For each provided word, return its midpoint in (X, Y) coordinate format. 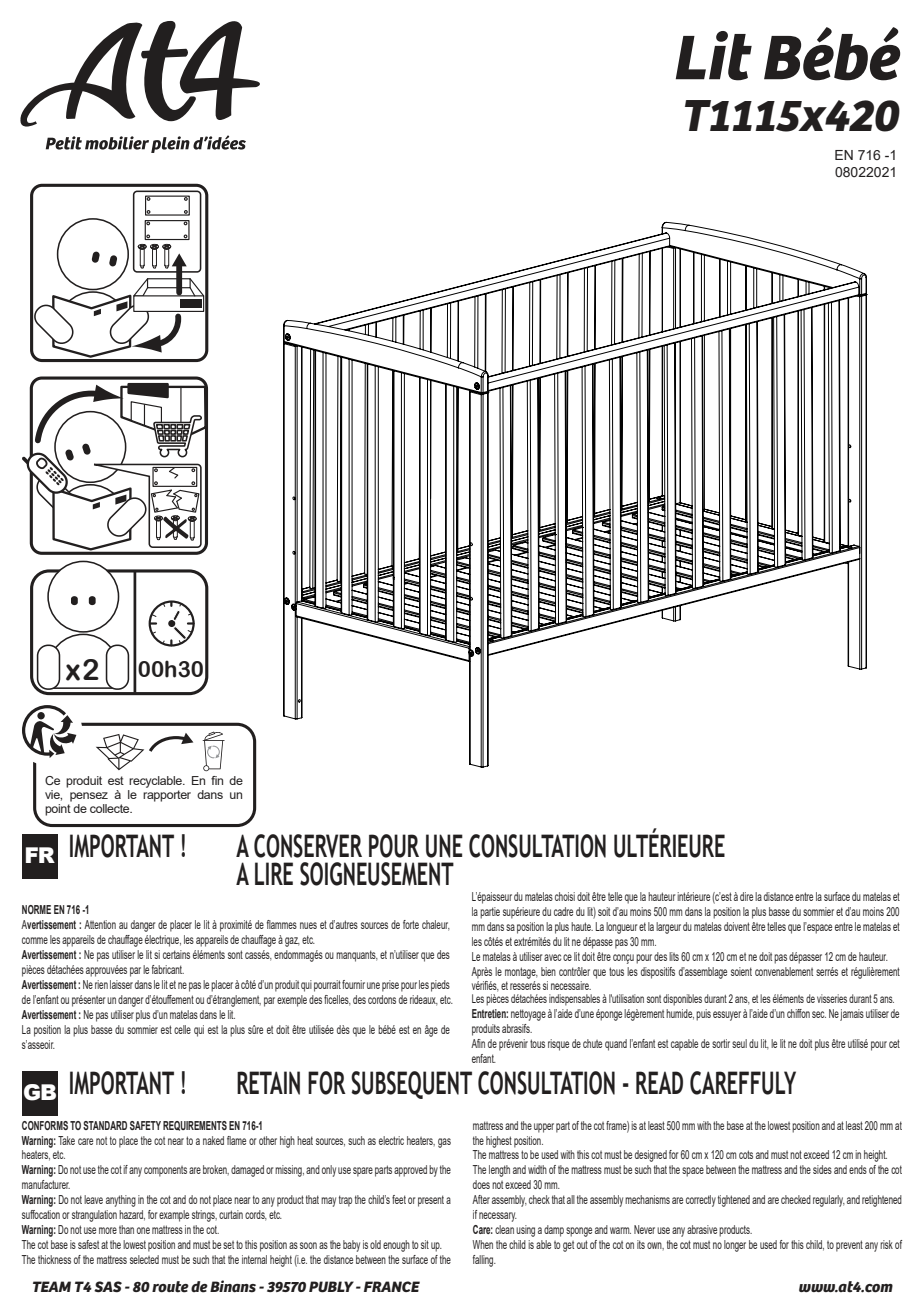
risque (558, 1045)
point (58, 810)
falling (484, 1261)
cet (894, 1043)
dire (746, 896)
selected (144, 1259)
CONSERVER (308, 846)
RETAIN (268, 1083)
